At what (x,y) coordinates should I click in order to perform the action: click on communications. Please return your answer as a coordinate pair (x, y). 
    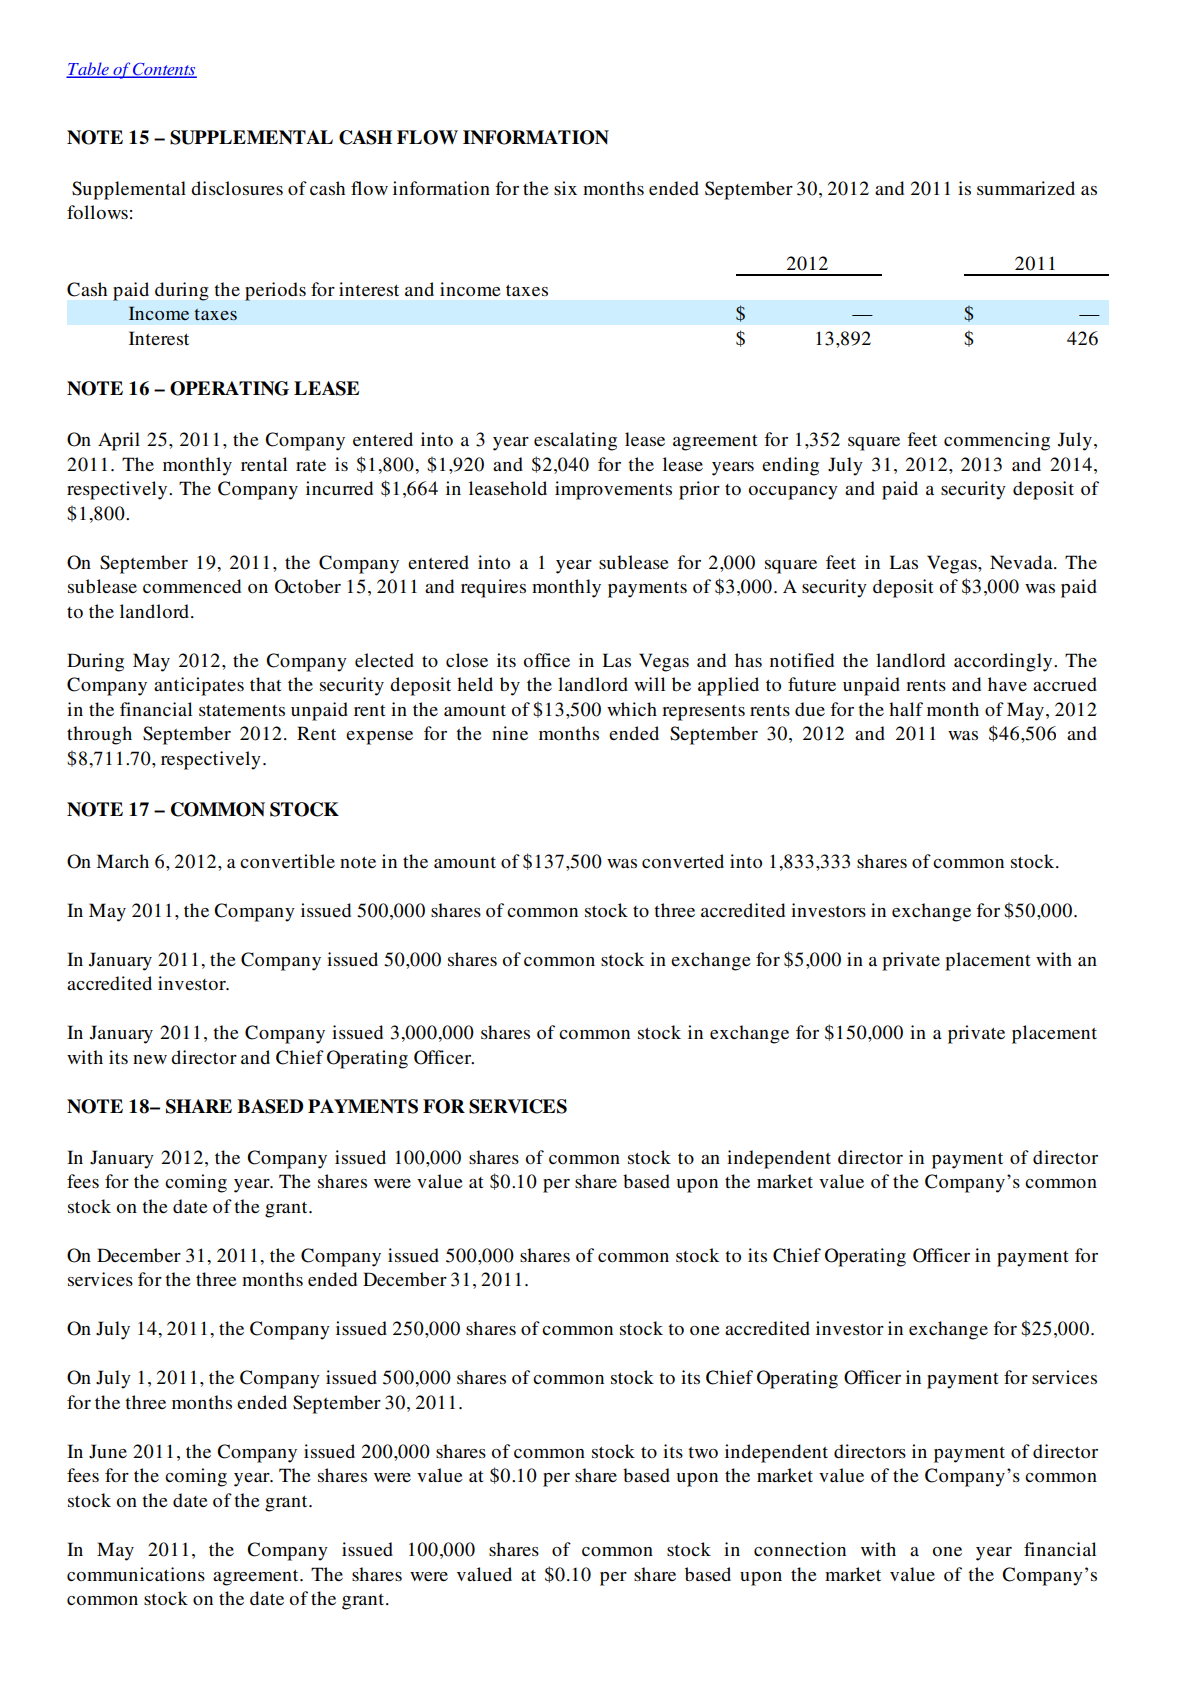
    Looking at the image, I should click on (136, 1574).
